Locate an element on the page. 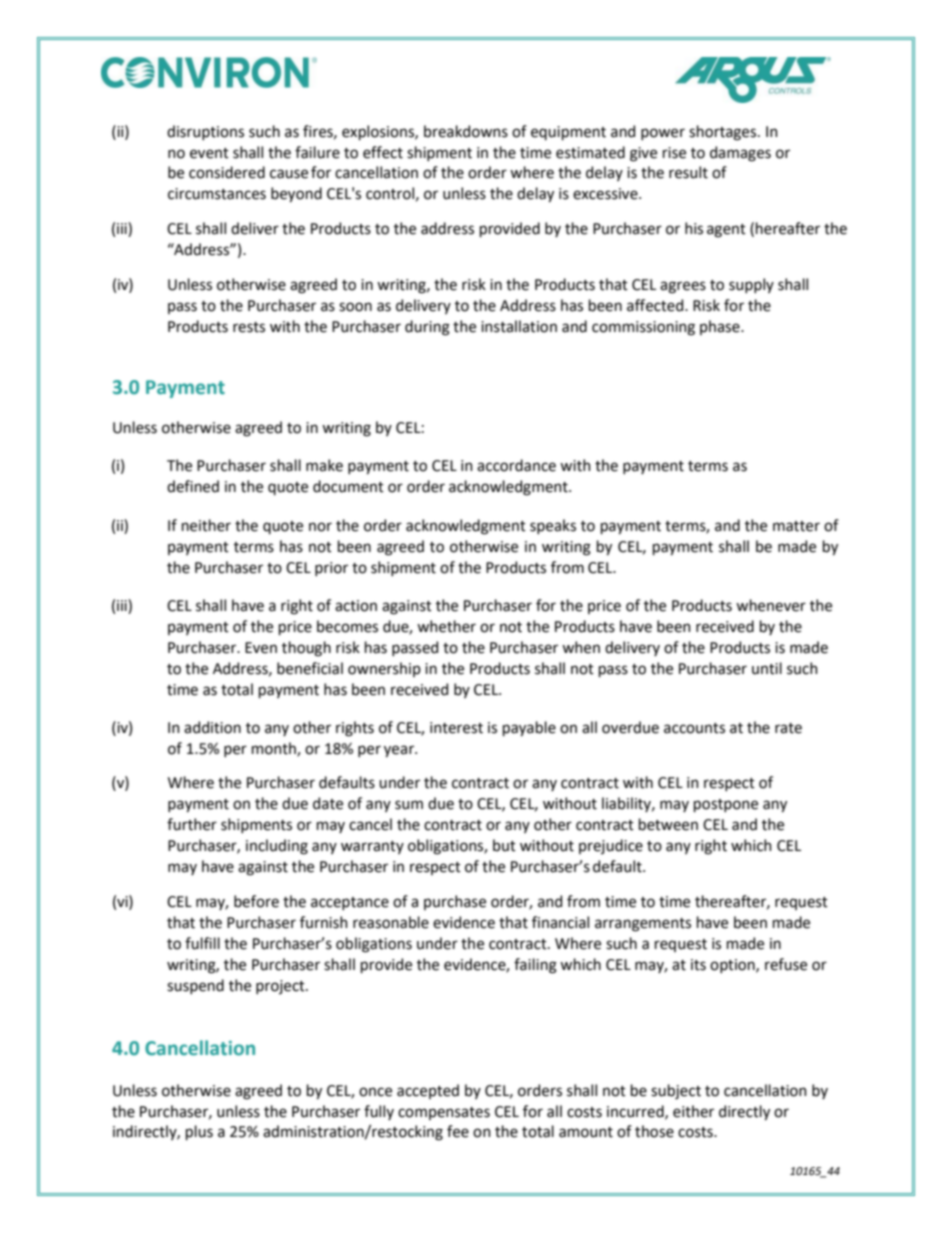 This document has height=1233, width=952. subject is located at coordinates (676, 1091).
